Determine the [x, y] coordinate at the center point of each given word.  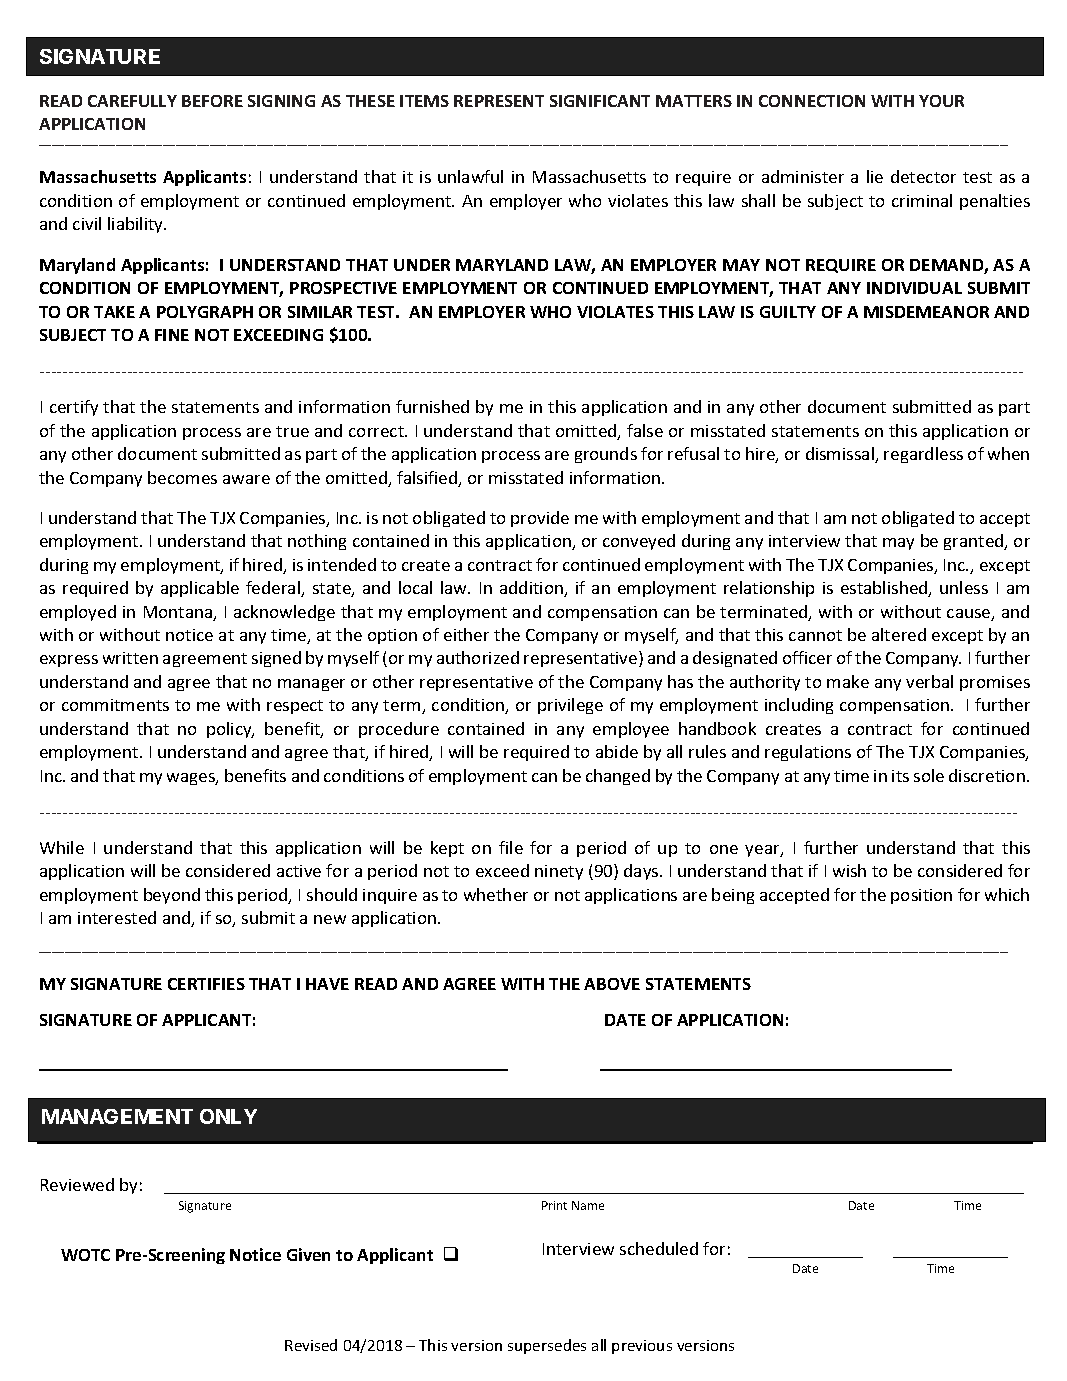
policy [230, 730]
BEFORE [212, 101]
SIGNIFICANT [600, 101]
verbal [929, 681]
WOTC [85, 1255]
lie [875, 176]
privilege [570, 706]
